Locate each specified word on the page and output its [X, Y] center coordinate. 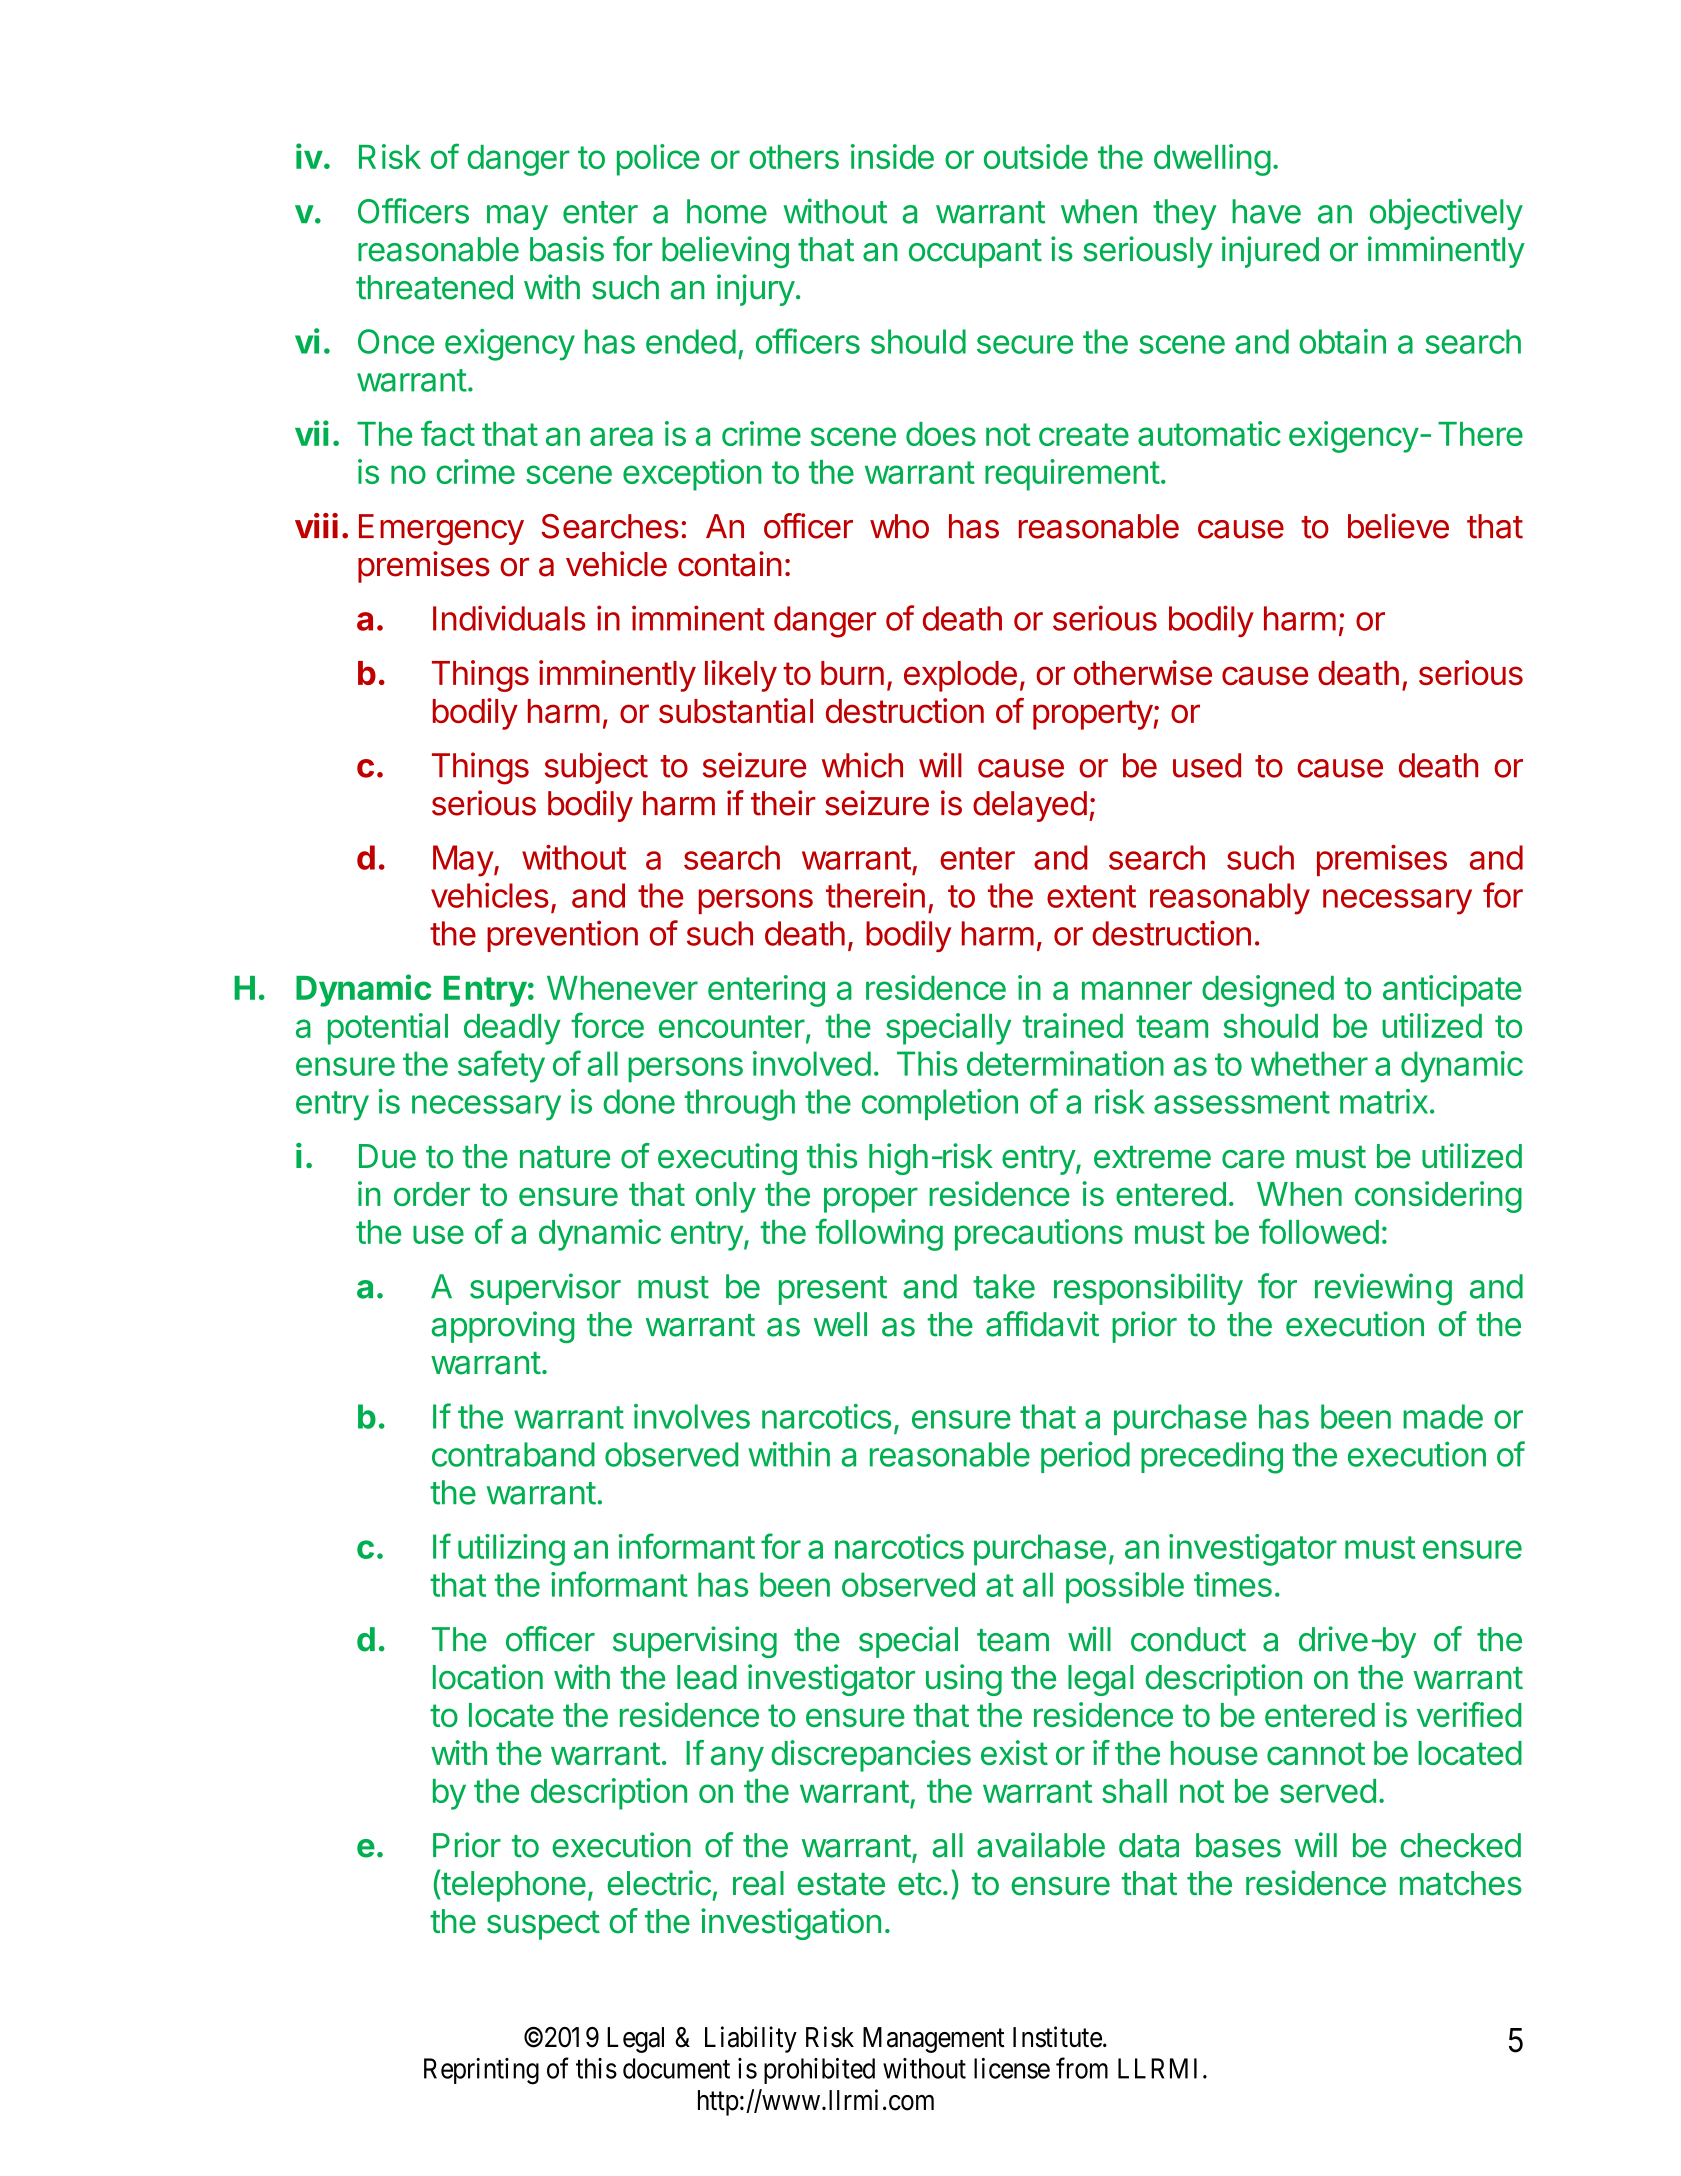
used [1207, 765]
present [833, 1290]
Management [934, 2040]
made [1443, 1416]
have [1266, 211]
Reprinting [481, 2071]
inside [892, 156]
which [862, 765]
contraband [513, 1454]
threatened [434, 287]
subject [596, 768]
